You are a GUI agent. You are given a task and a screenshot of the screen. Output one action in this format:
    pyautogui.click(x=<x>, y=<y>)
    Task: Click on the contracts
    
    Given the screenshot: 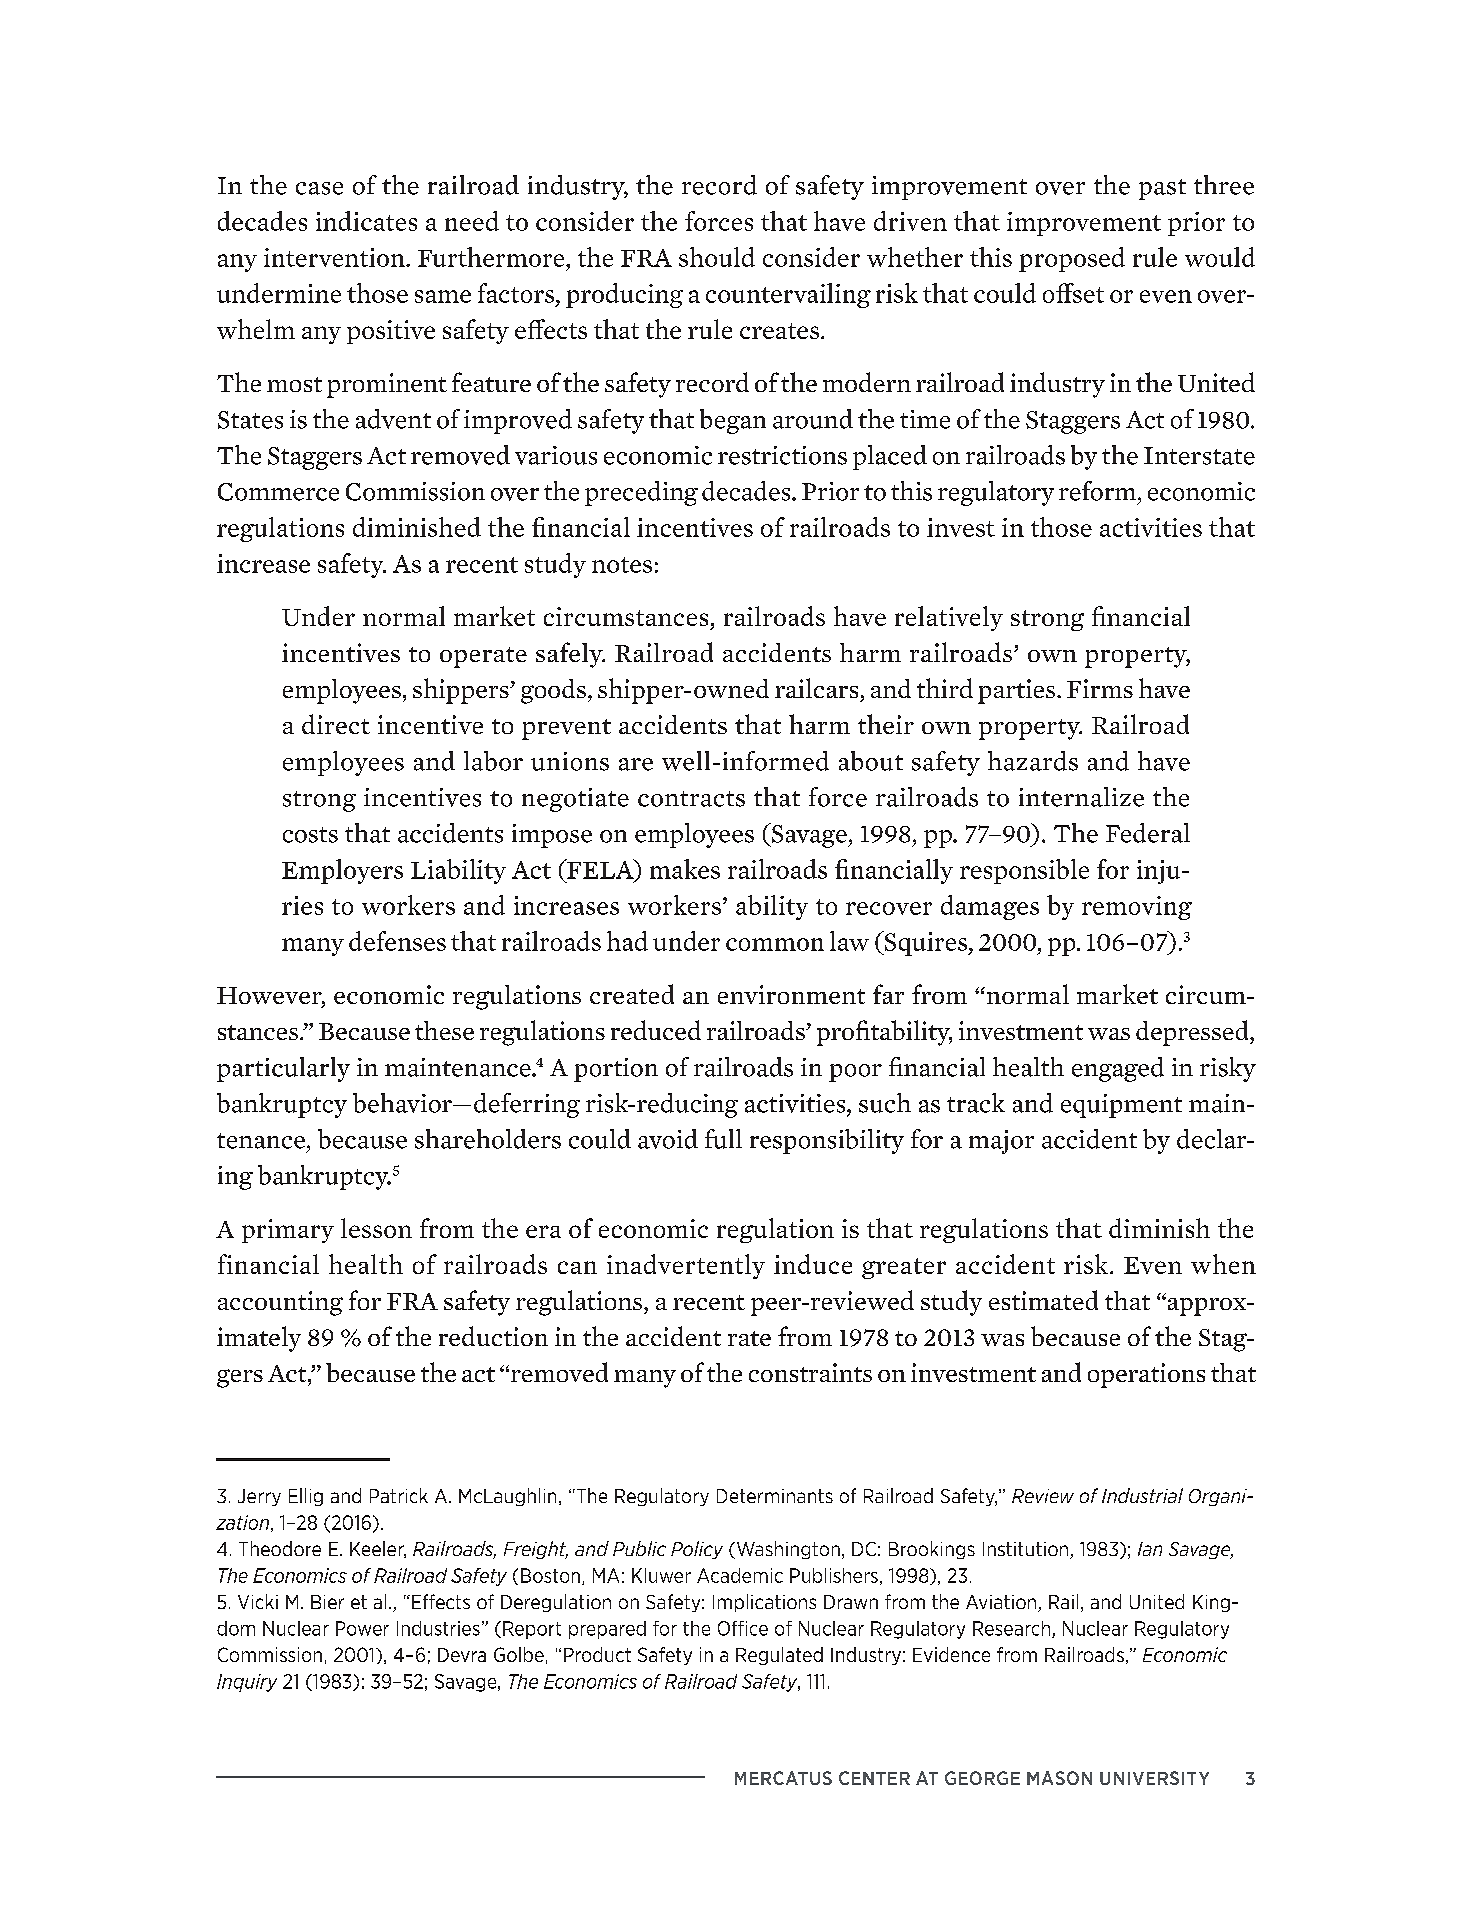 What is the action you would take?
    pyautogui.click(x=691, y=799)
